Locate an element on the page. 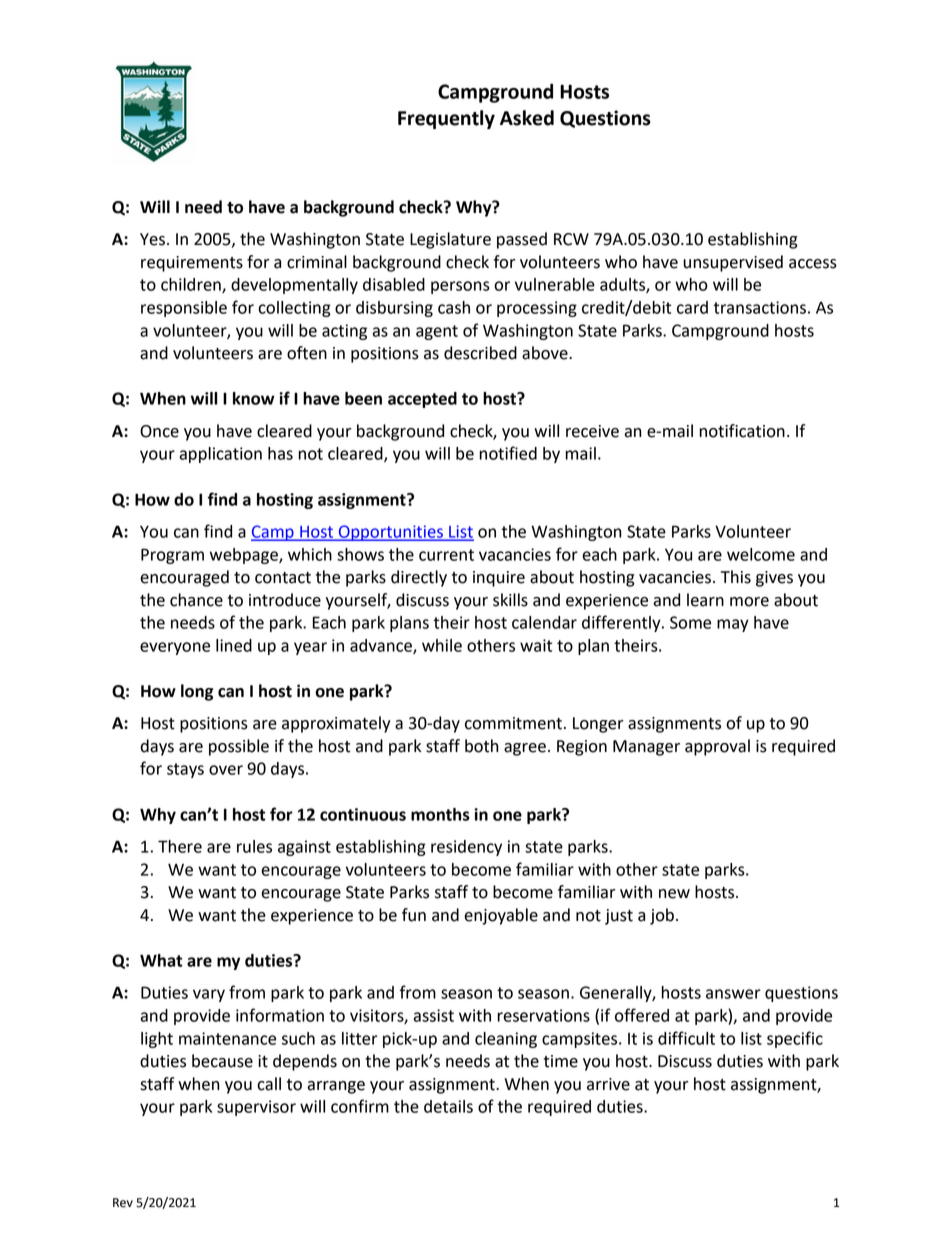  details is located at coordinates (448, 1106).
